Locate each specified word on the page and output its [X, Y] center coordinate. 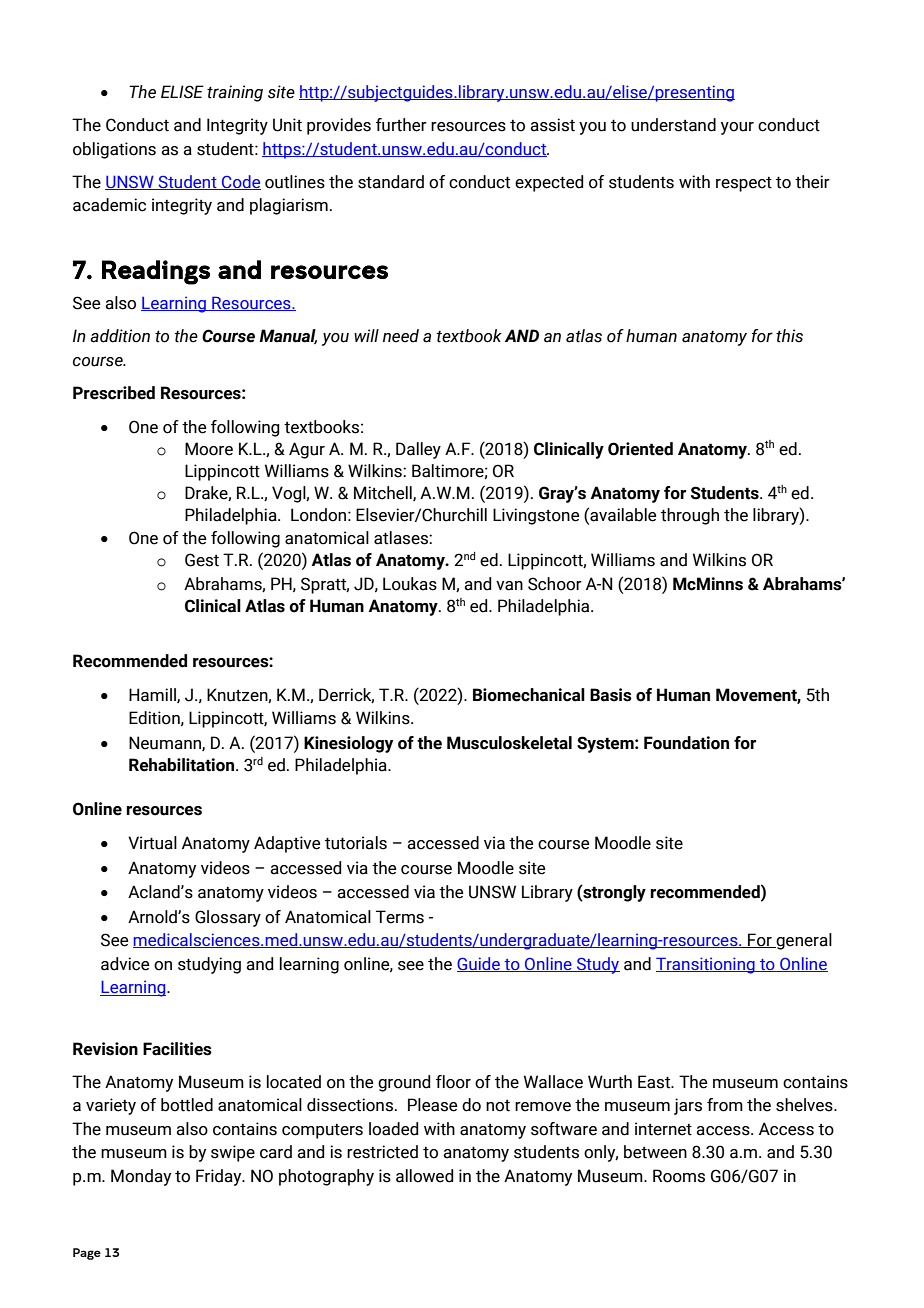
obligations [114, 150]
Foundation [686, 743]
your [737, 128]
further [401, 125]
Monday [141, 1177]
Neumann [166, 743]
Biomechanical [529, 695]
